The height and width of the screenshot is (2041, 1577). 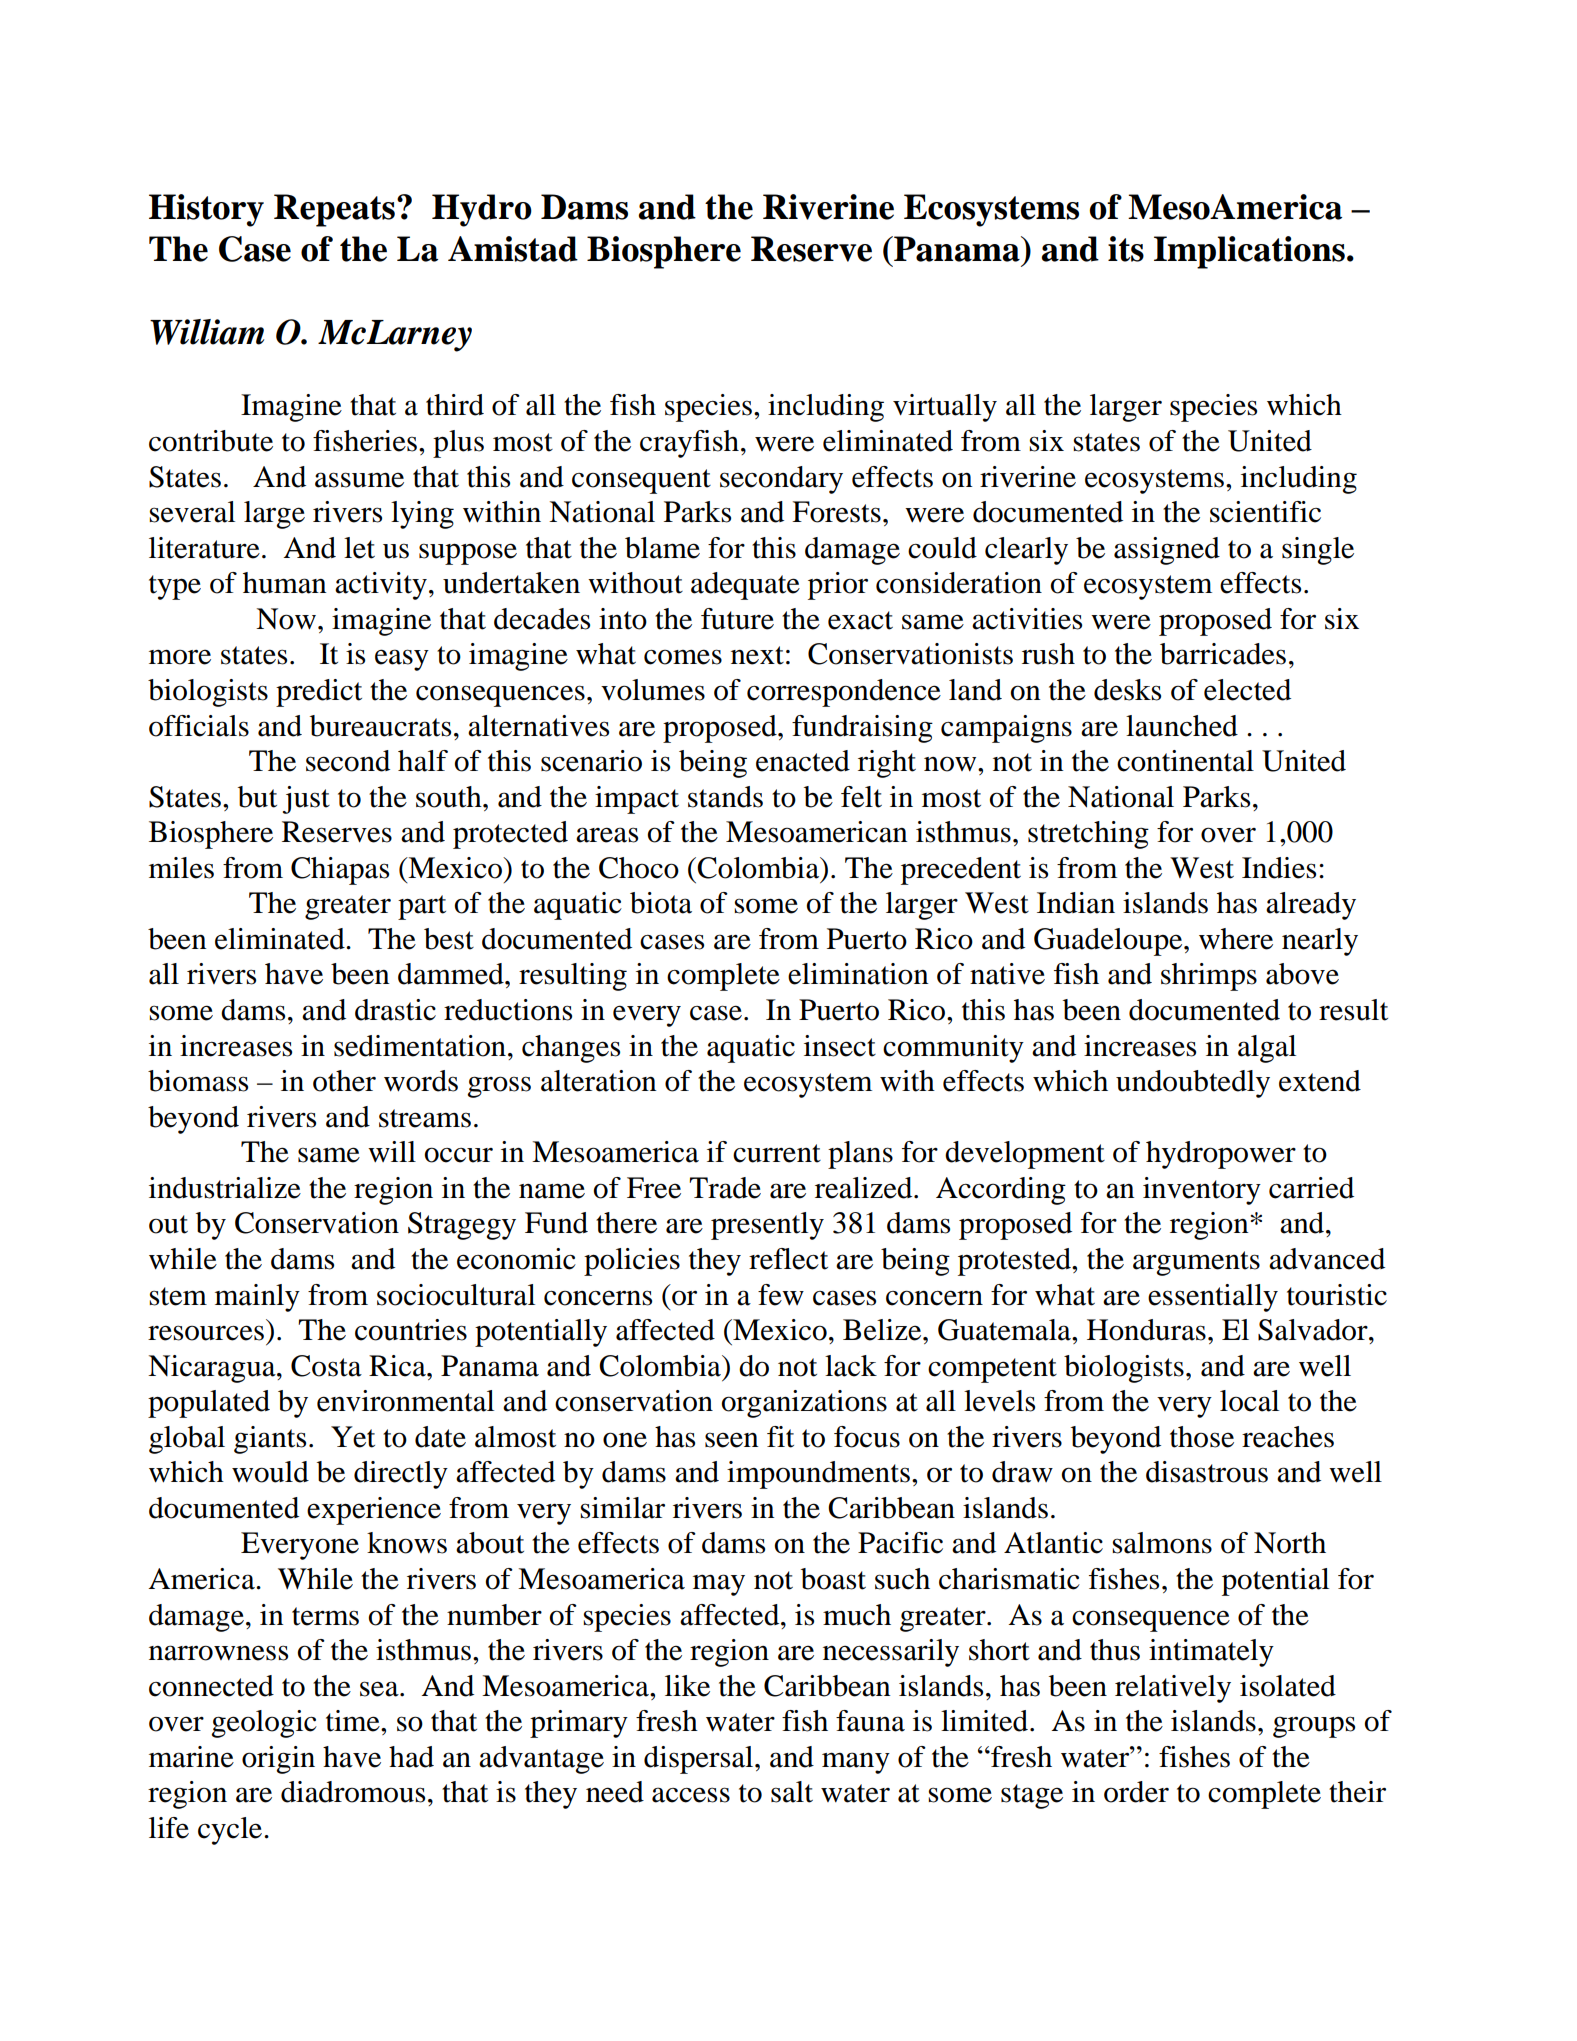 I want to click on elected, so click(x=1247, y=690).
